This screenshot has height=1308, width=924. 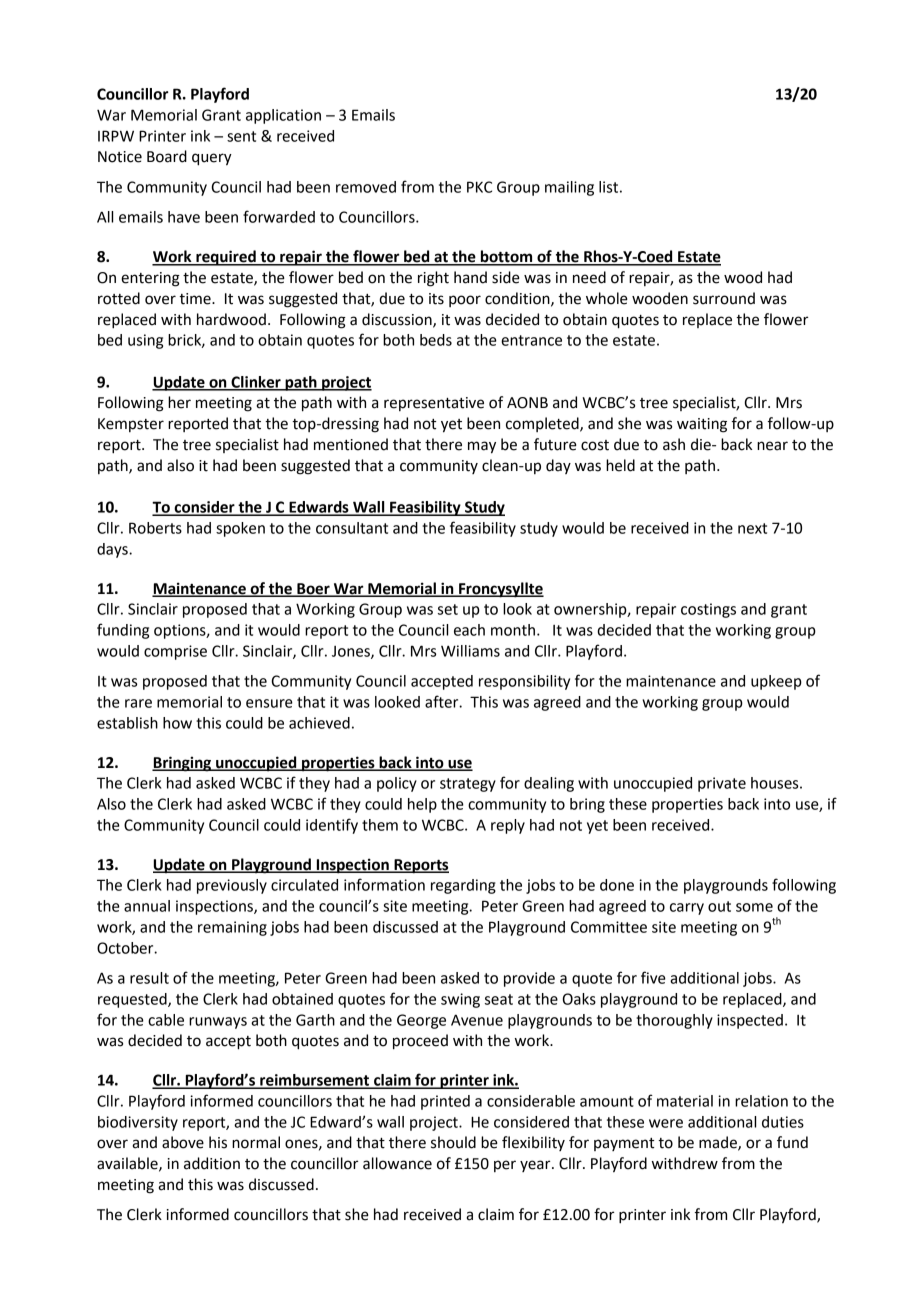 I want to click on query, so click(x=212, y=159).
